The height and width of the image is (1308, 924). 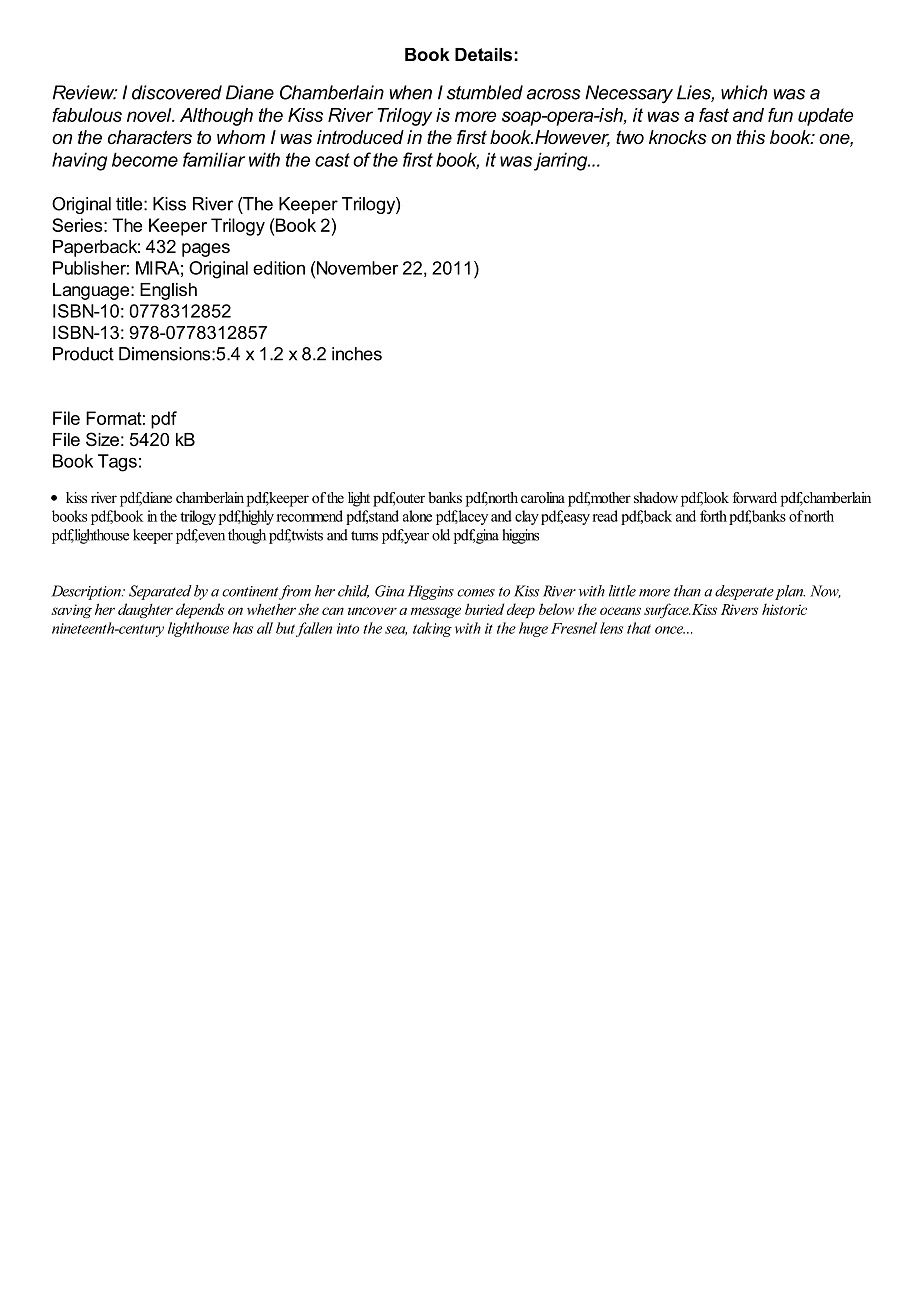 What do you see at coordinates (485, 92) in the image?
I see `stumbled` at bounding box center [485, 92].
